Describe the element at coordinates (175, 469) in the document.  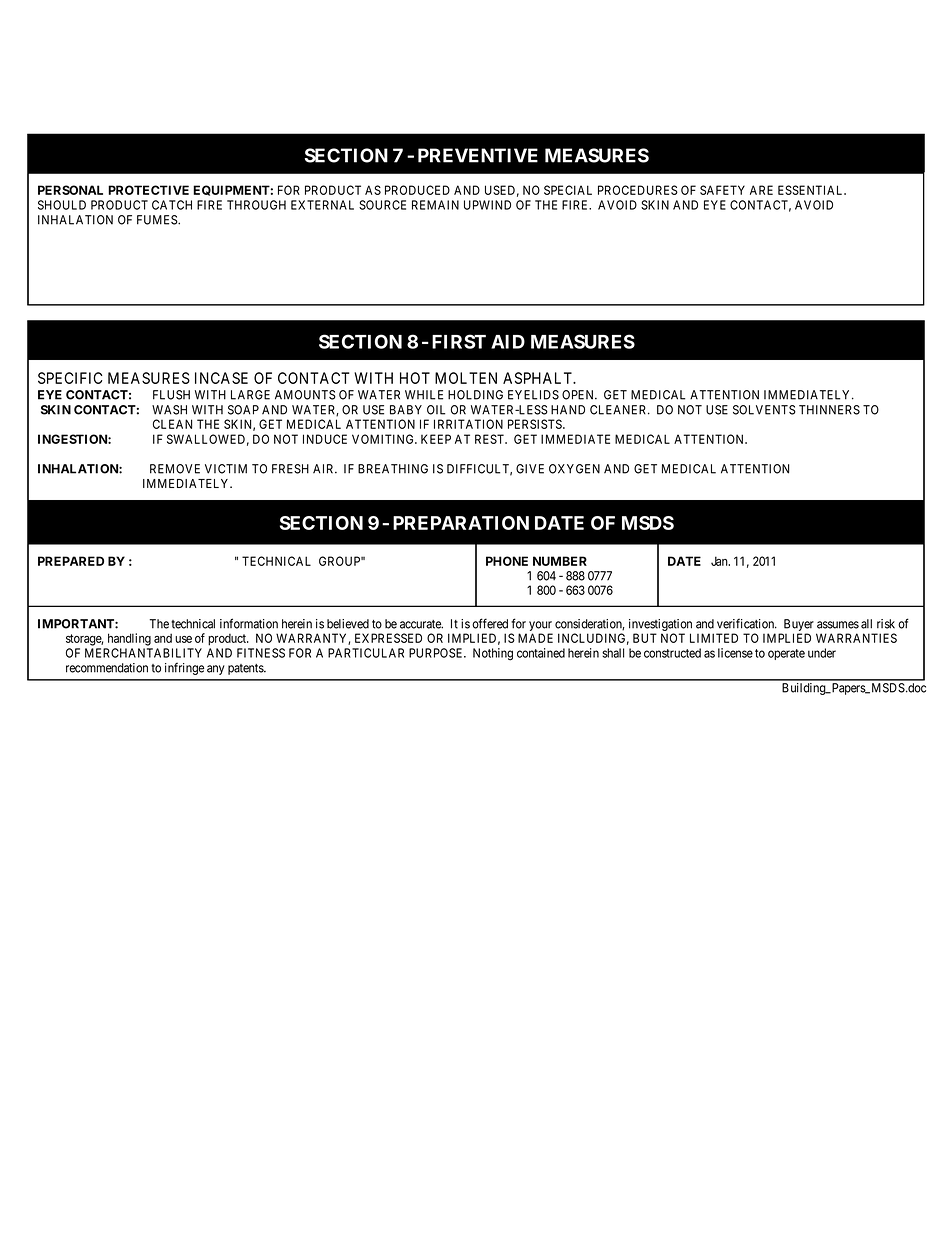
I see `REMOVE` at that location.
